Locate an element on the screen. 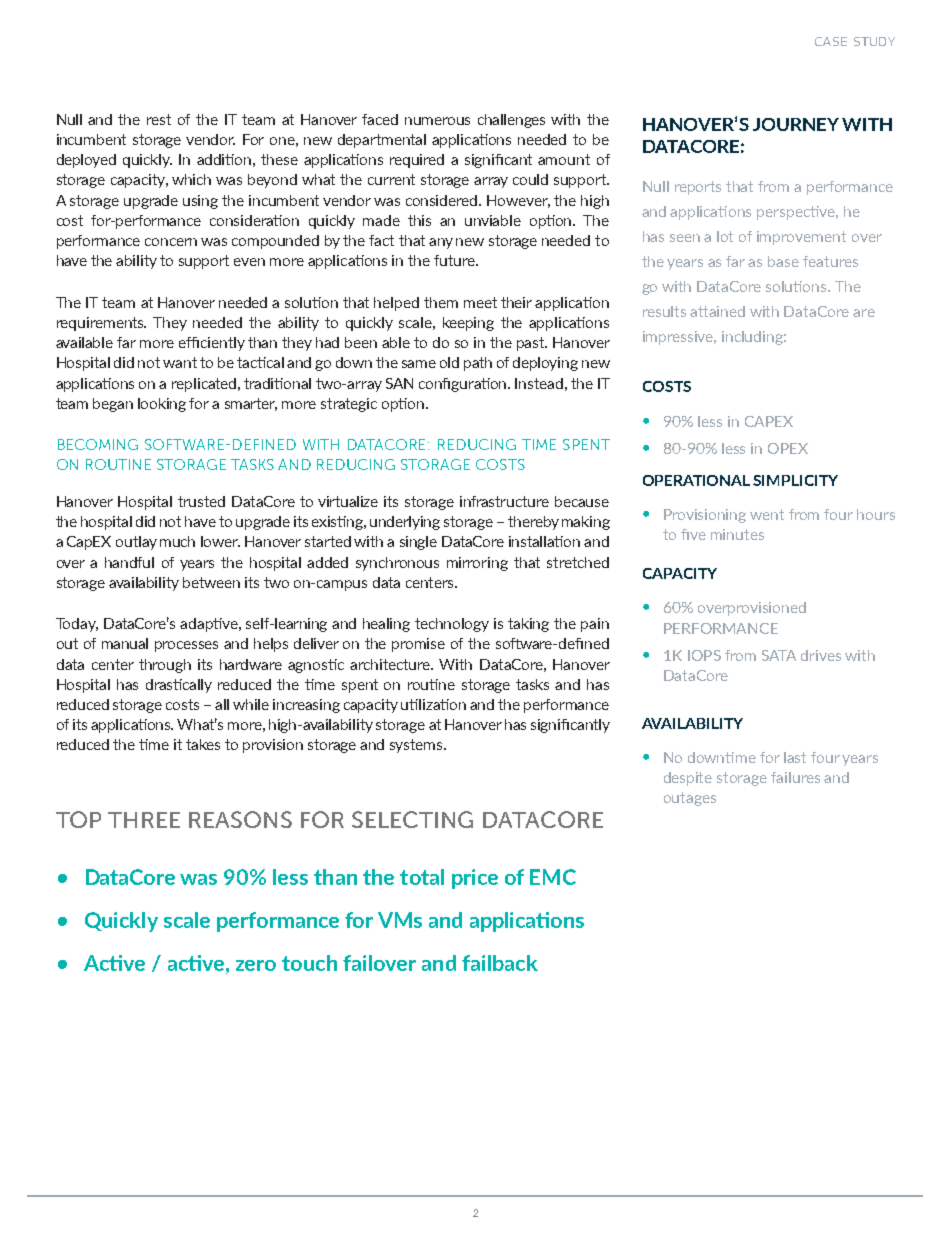 Image resolution: width=952 pixels, height=1233 pixels. challenges is located at coordinates (511, 121).
